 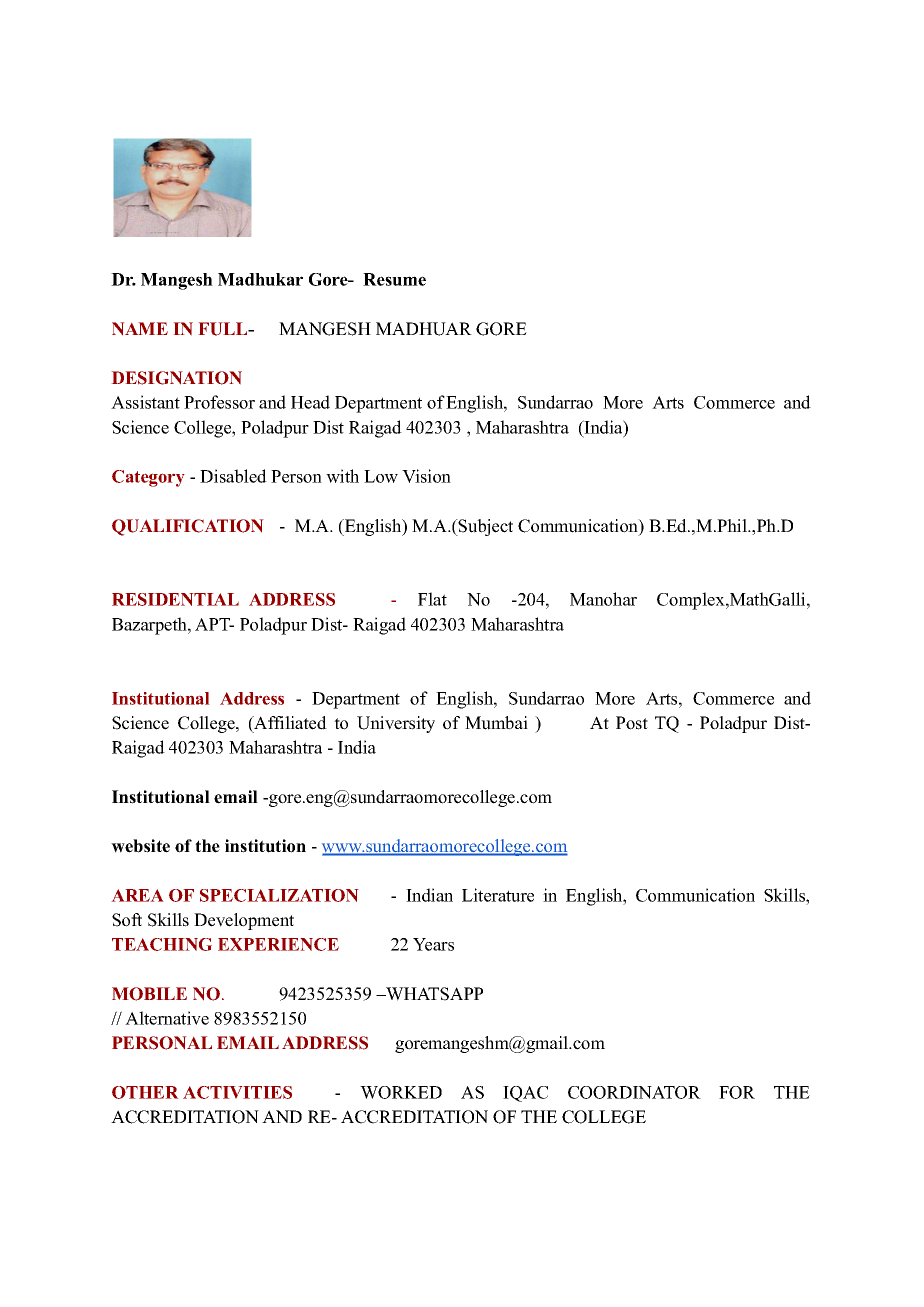 I want to click on ACTIVITIES, so click(x=237, y=1092).
